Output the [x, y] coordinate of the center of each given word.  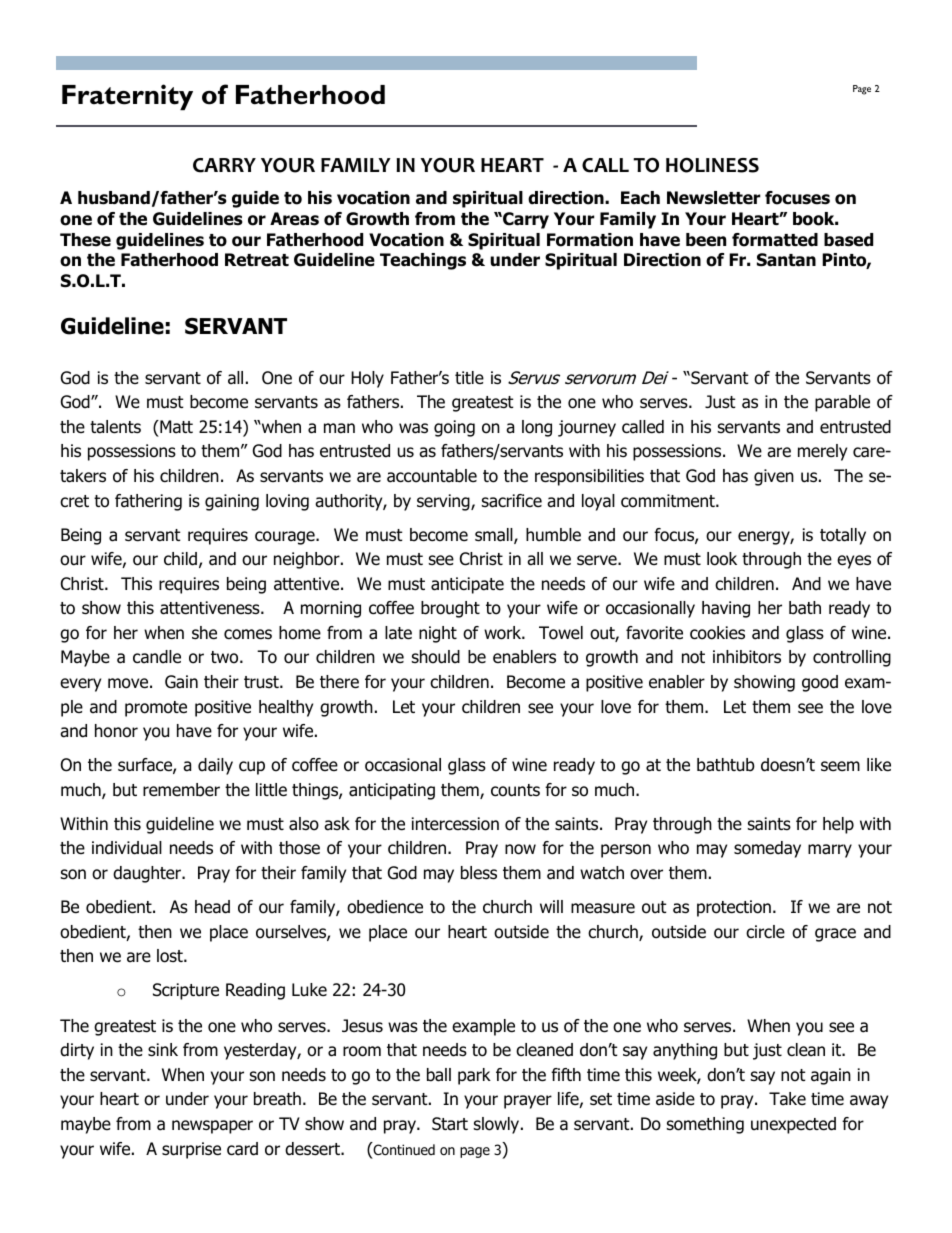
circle [765, 931]
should [436, 657]
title [469, 377]
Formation [590, 240]
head [212, 907]
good [820, 683]
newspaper [212, 1127]
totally [843, 536]
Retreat [257, 260]
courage [286, 538]
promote [156, 709]
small [495, 536]
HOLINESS [712, 165]
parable [842, 403]
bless [479, 873]
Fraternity [127, 97]
